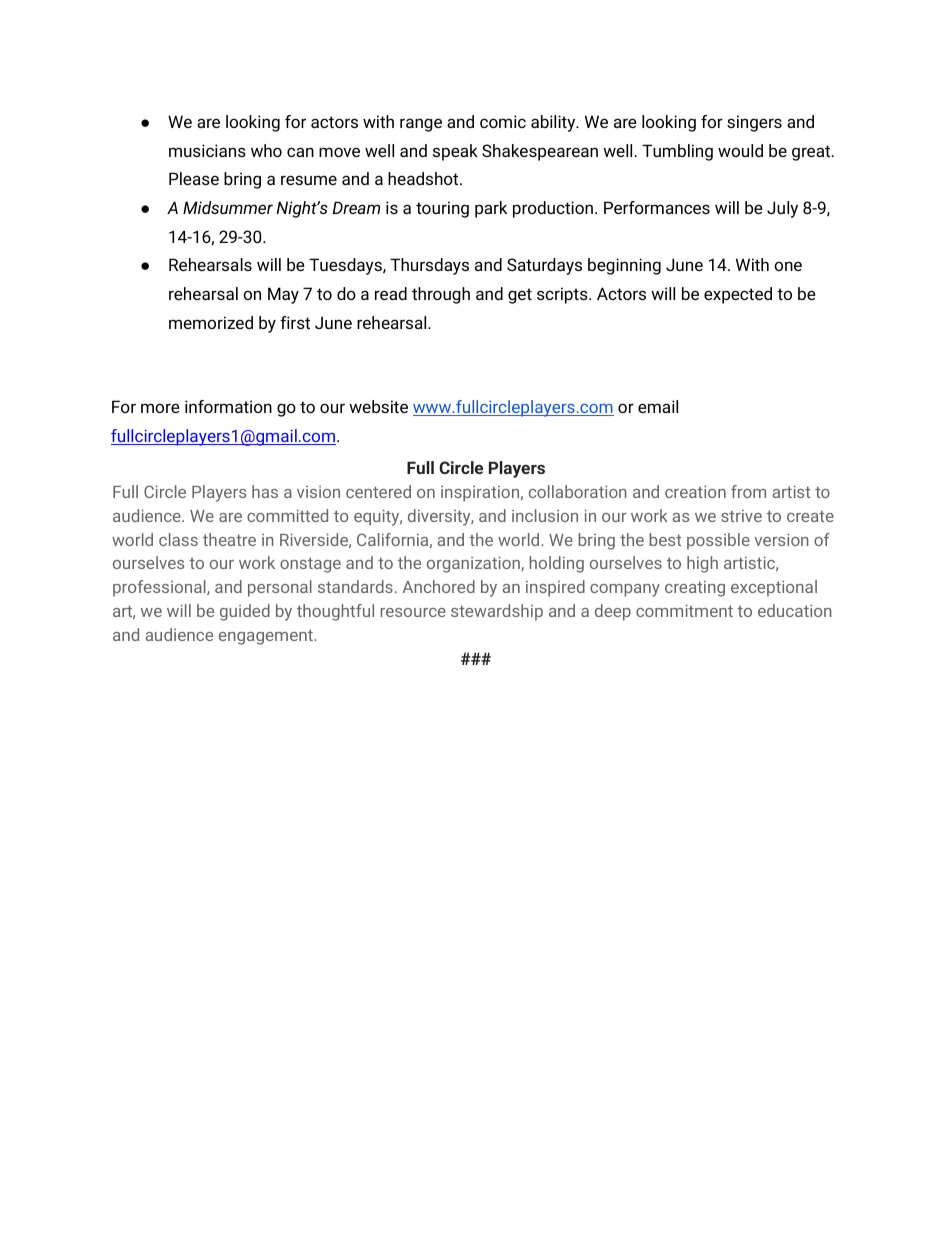 This screenshot has width=952, height=1233. I want to click on guided, so click(245, 612).
